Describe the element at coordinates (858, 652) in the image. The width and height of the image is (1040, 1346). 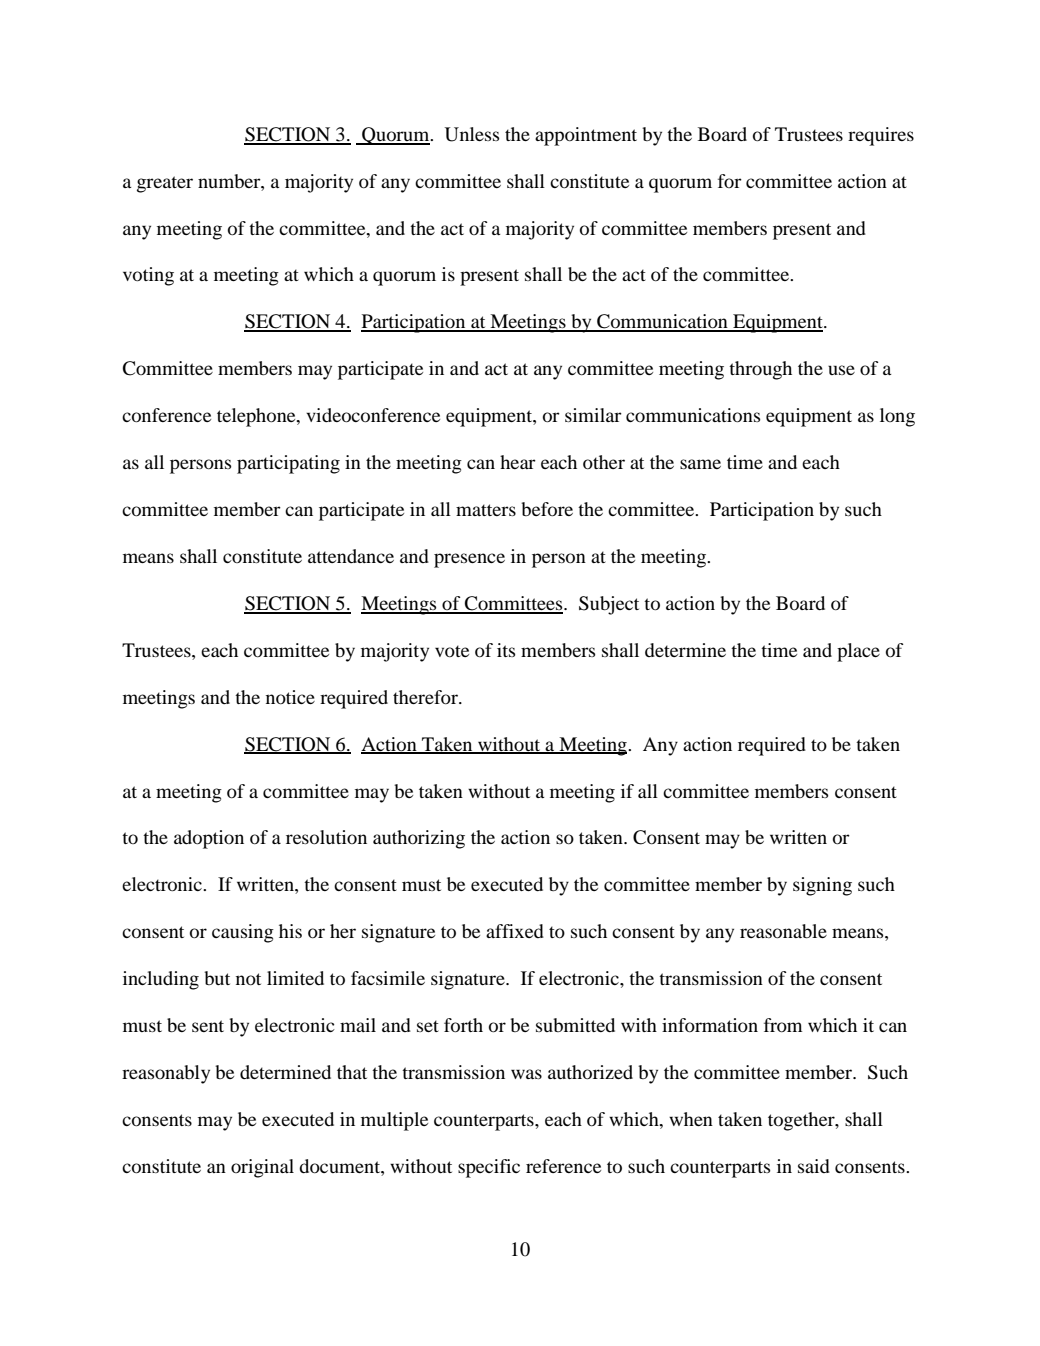
I see `place` at that location.
